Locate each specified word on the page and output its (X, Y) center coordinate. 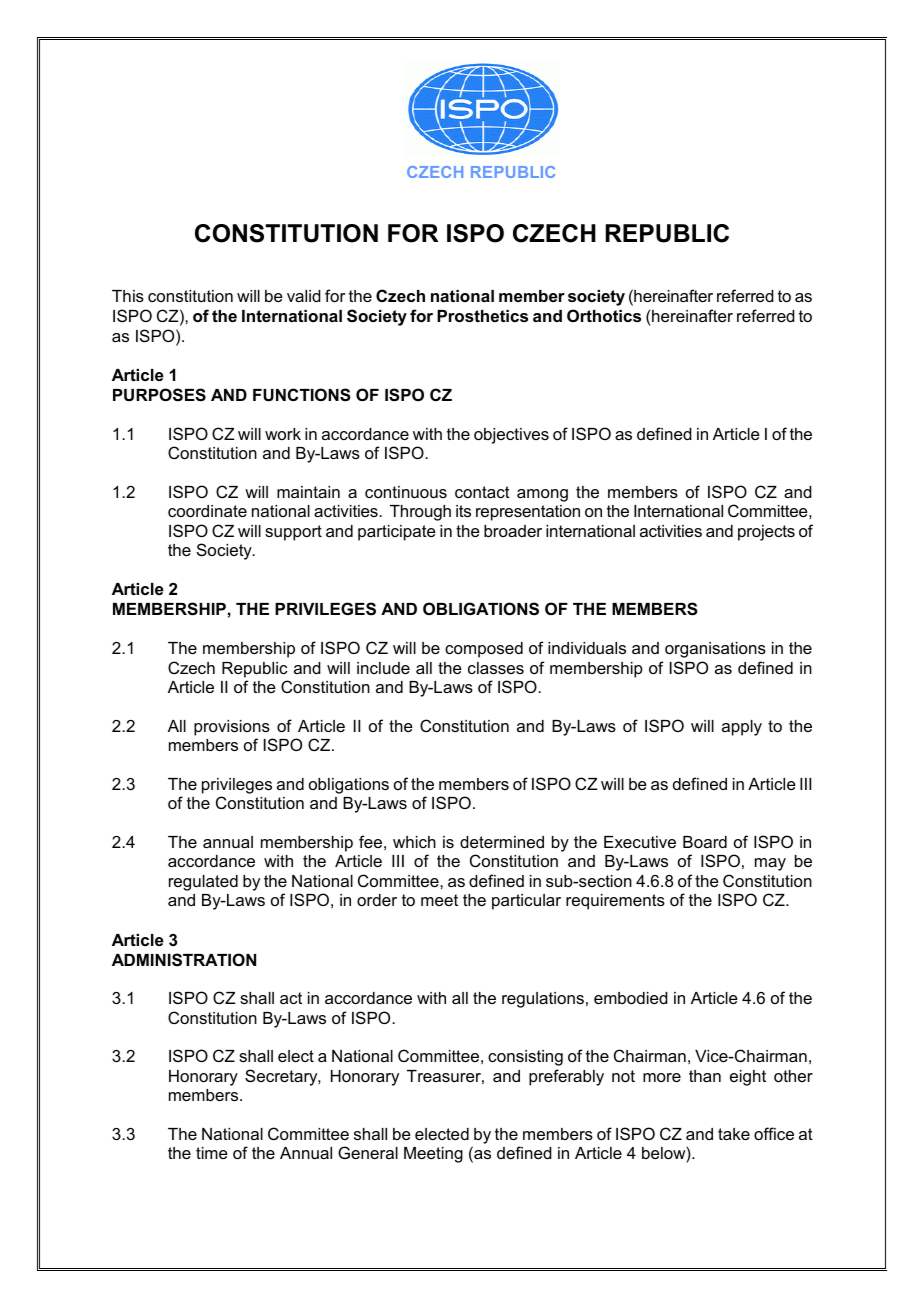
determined (502, 842)
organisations (715, 650)
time (212, 1153)
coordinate (207, 511)
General (368, 1152)
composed (484, 650)
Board (705, 842)
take (734, 1134)
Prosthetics (482, 316)
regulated (203, 883)
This (128, 296)
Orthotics (604, 315)
